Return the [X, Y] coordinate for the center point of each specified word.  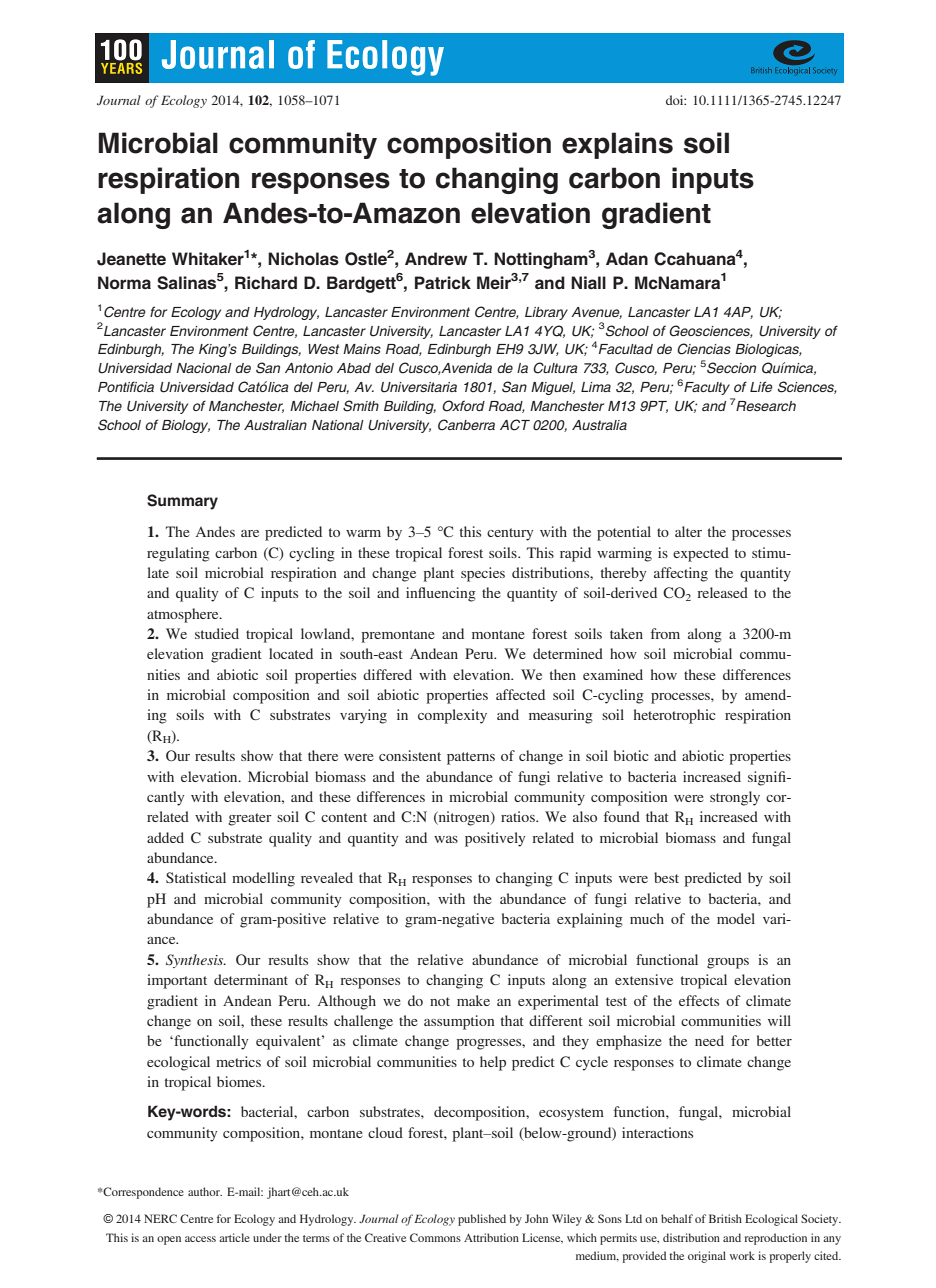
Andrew [436, 258]
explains [617, 145]
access [200, 1239]
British [725, 1218]
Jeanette [131, 259]
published [482, 1220]
